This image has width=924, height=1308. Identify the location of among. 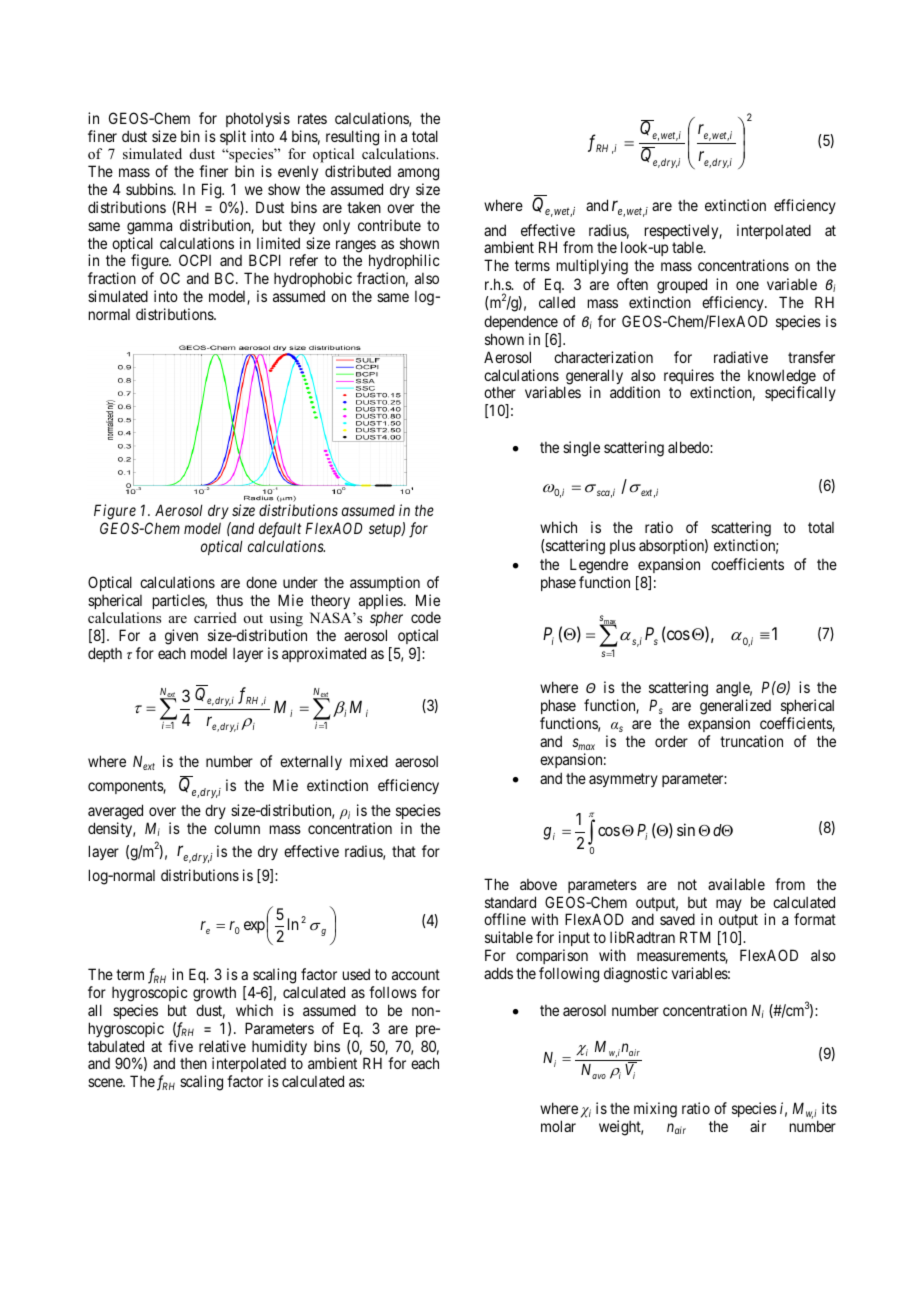
(418, 176).
